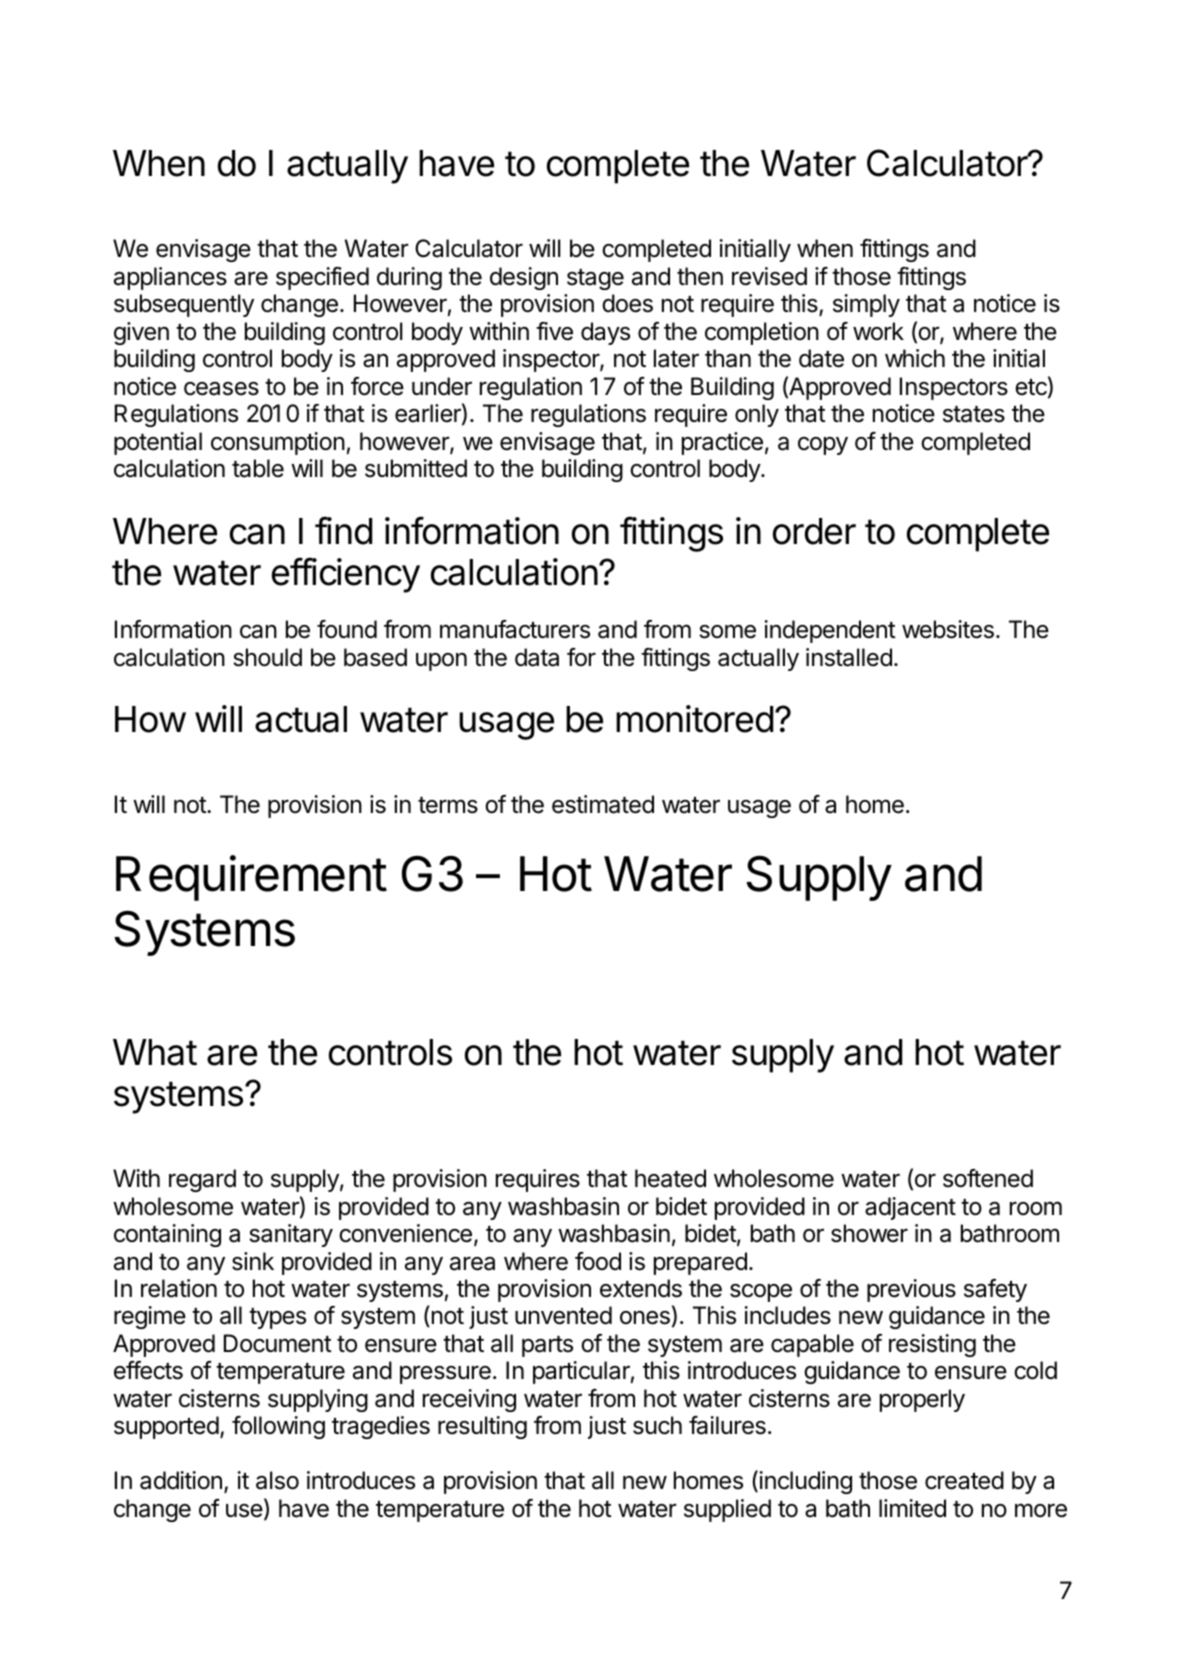 The height and width of the screenshot is (1676, 1185). Describe the element at coordinates (657, 1425) in the screenshot. I see `such` at that location.
